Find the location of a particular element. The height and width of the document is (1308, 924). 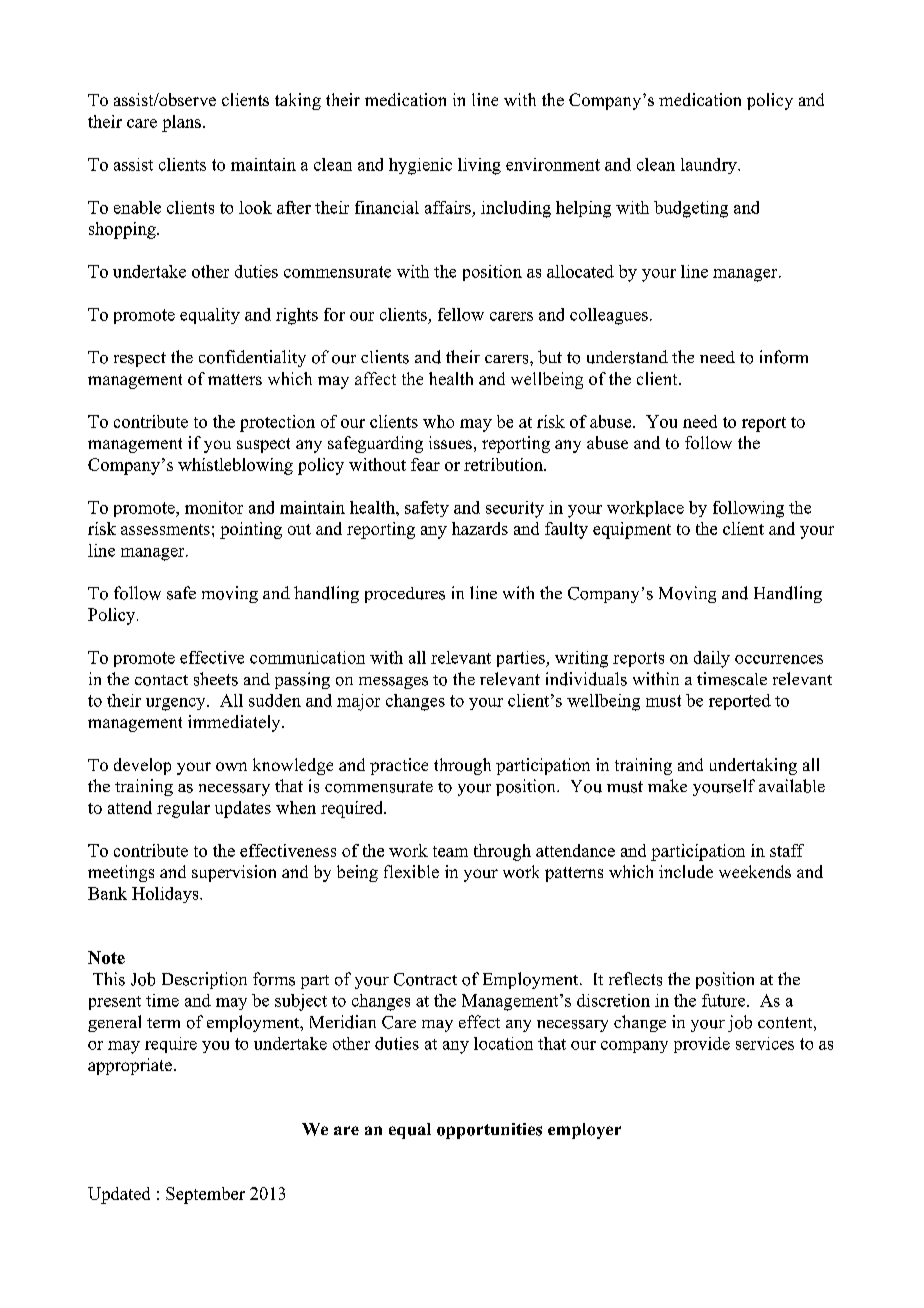

laundry is located at coordinates (710, 166).
